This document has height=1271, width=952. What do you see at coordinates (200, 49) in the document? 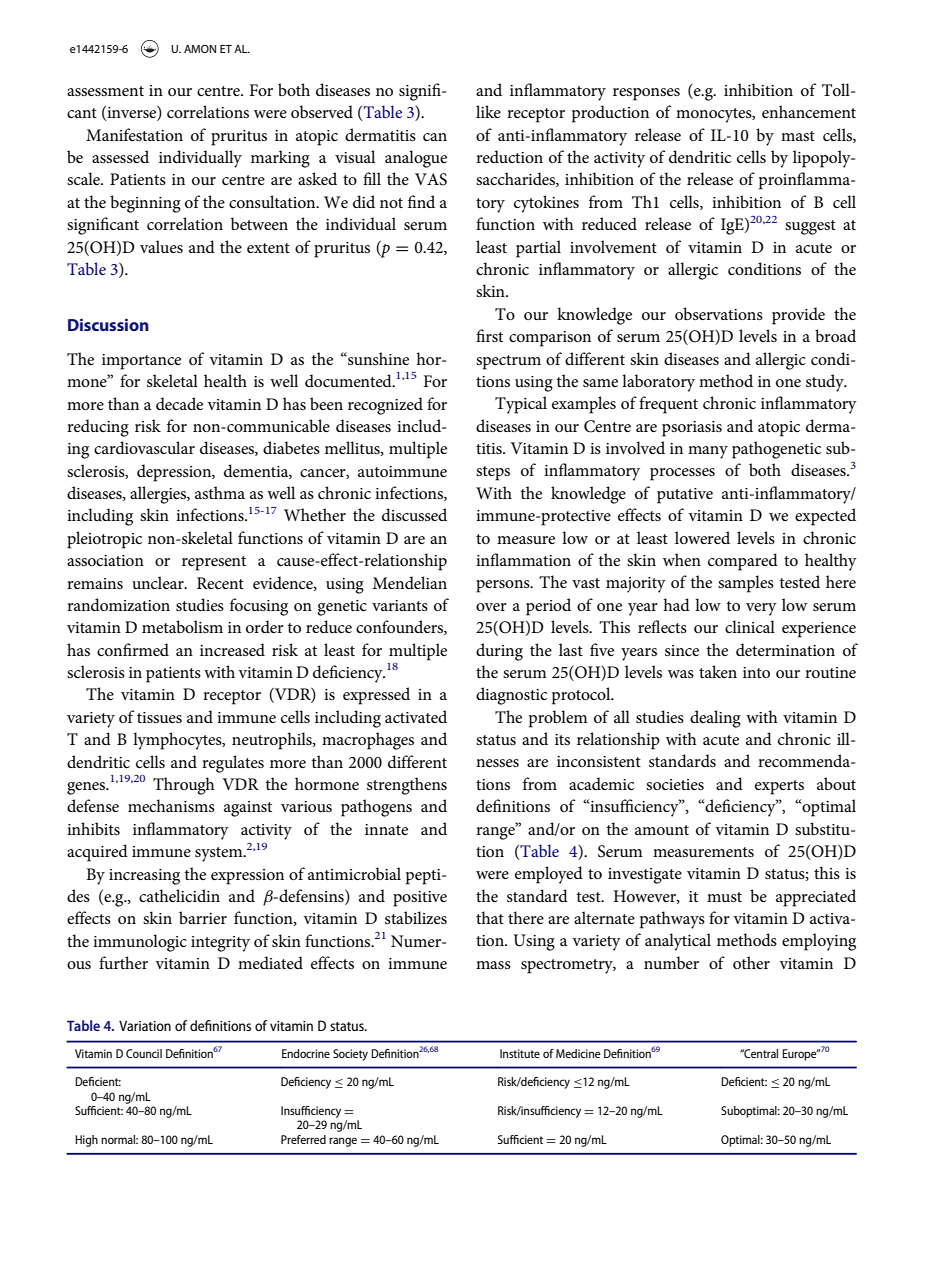
I see `AMON` at bounding box center [200, 49].
